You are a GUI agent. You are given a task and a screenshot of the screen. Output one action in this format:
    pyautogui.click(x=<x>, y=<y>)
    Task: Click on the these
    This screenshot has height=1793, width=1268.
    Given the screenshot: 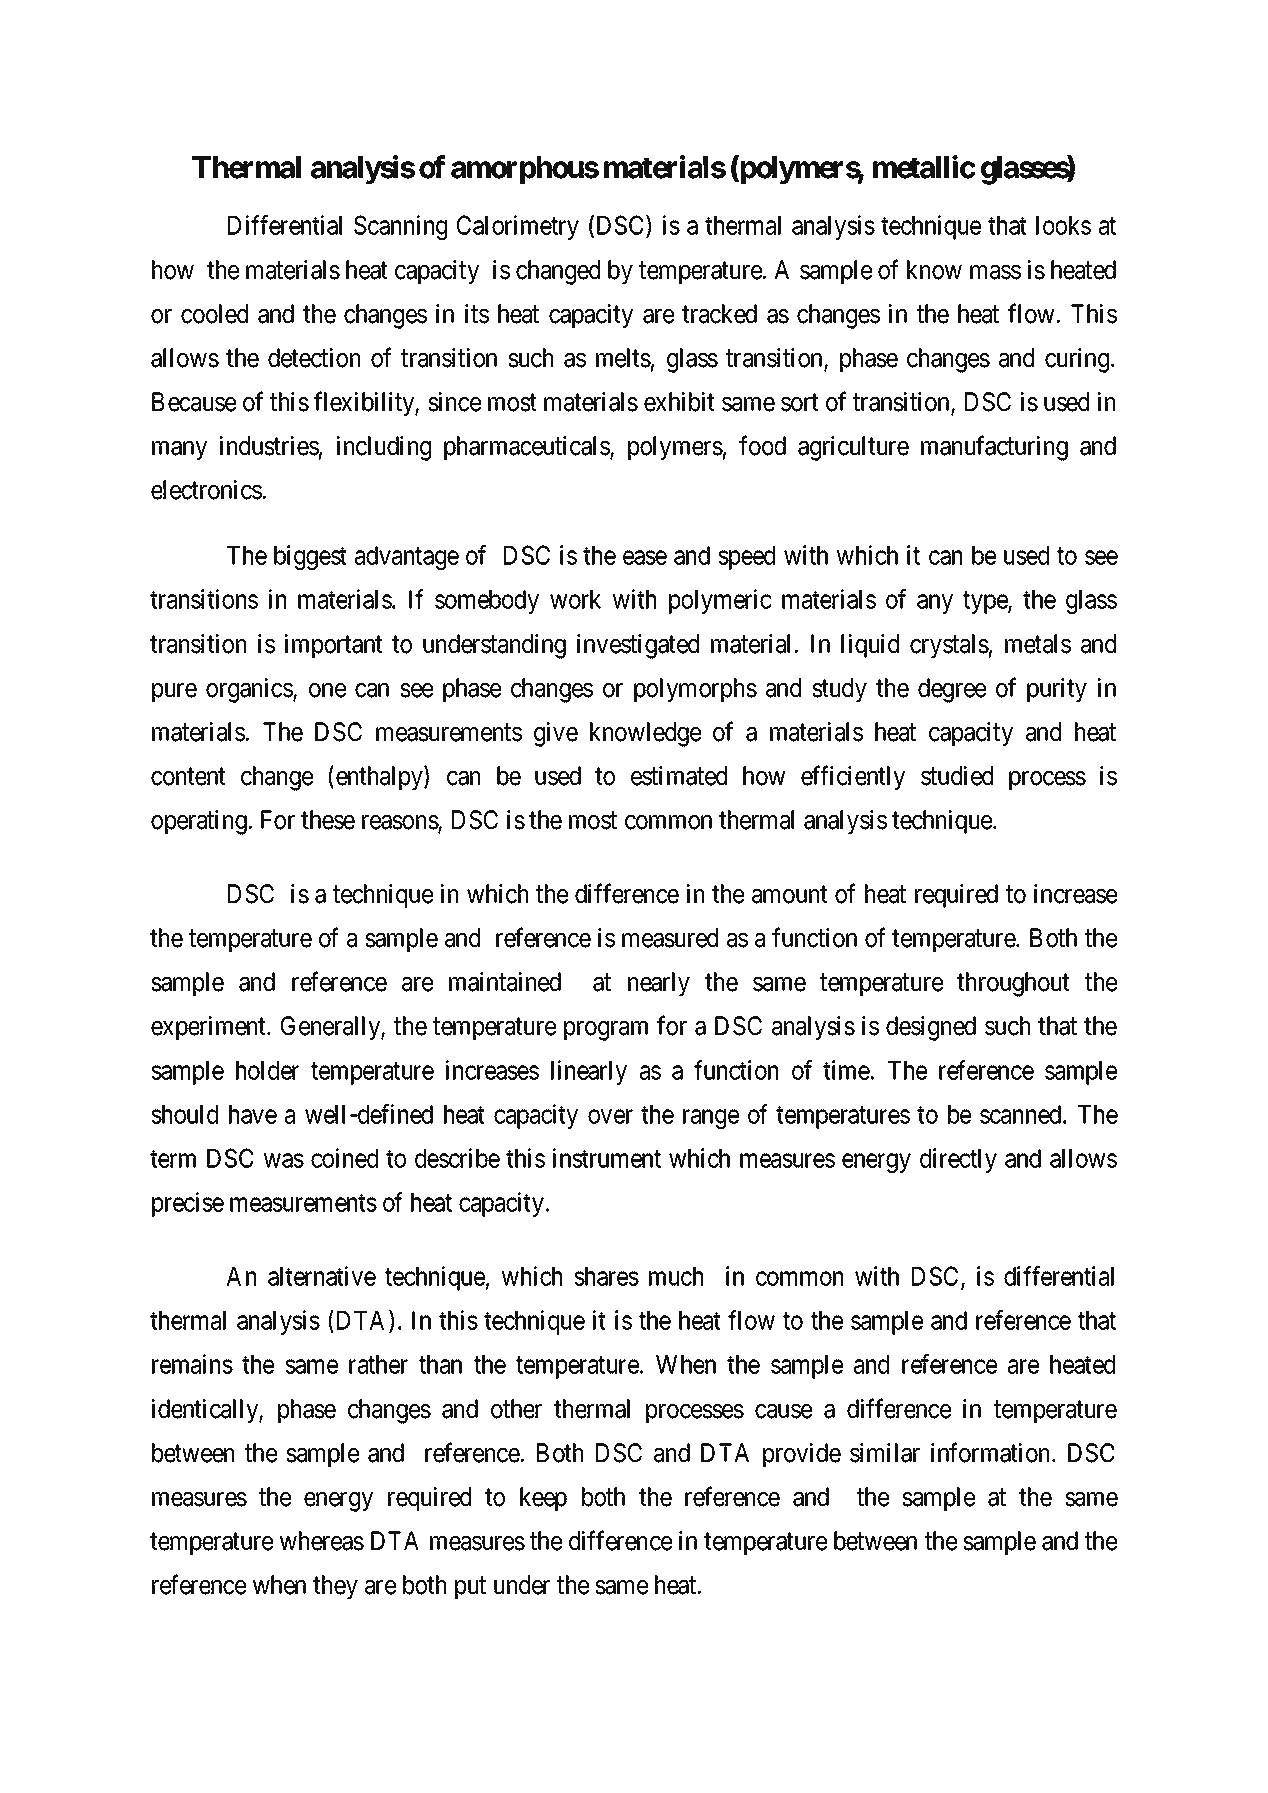 What is the action you would take?
    pyautogui.click(x=328, y=820)
